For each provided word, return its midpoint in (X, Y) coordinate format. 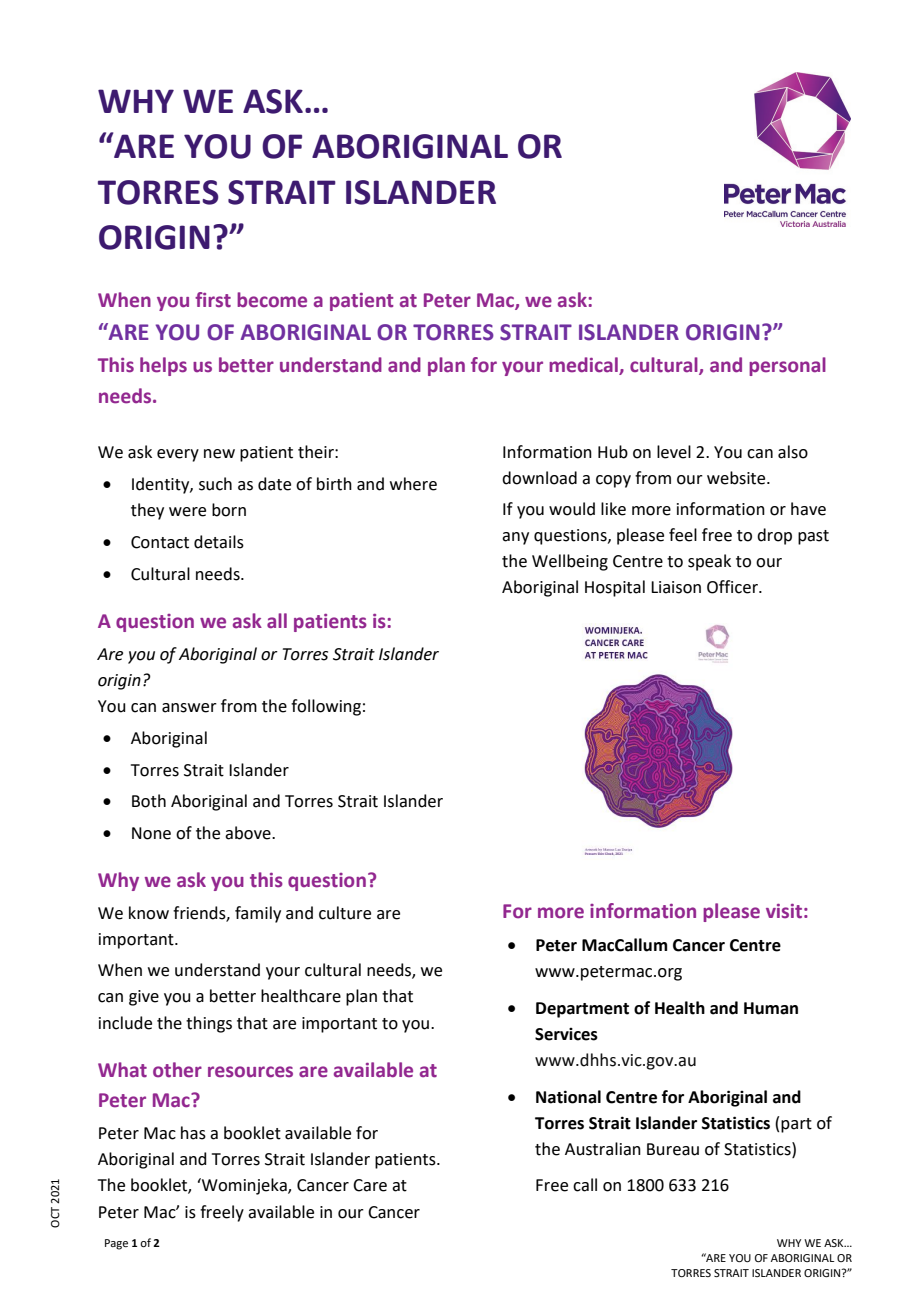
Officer (733, 587)
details (219, 542)
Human (771, 1008)
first (213, 300)
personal (787, 366)
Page (116, 1244)
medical (584, 366)
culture (345, 913)
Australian (603, 1149)
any (515, 538)
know (149, 913)
